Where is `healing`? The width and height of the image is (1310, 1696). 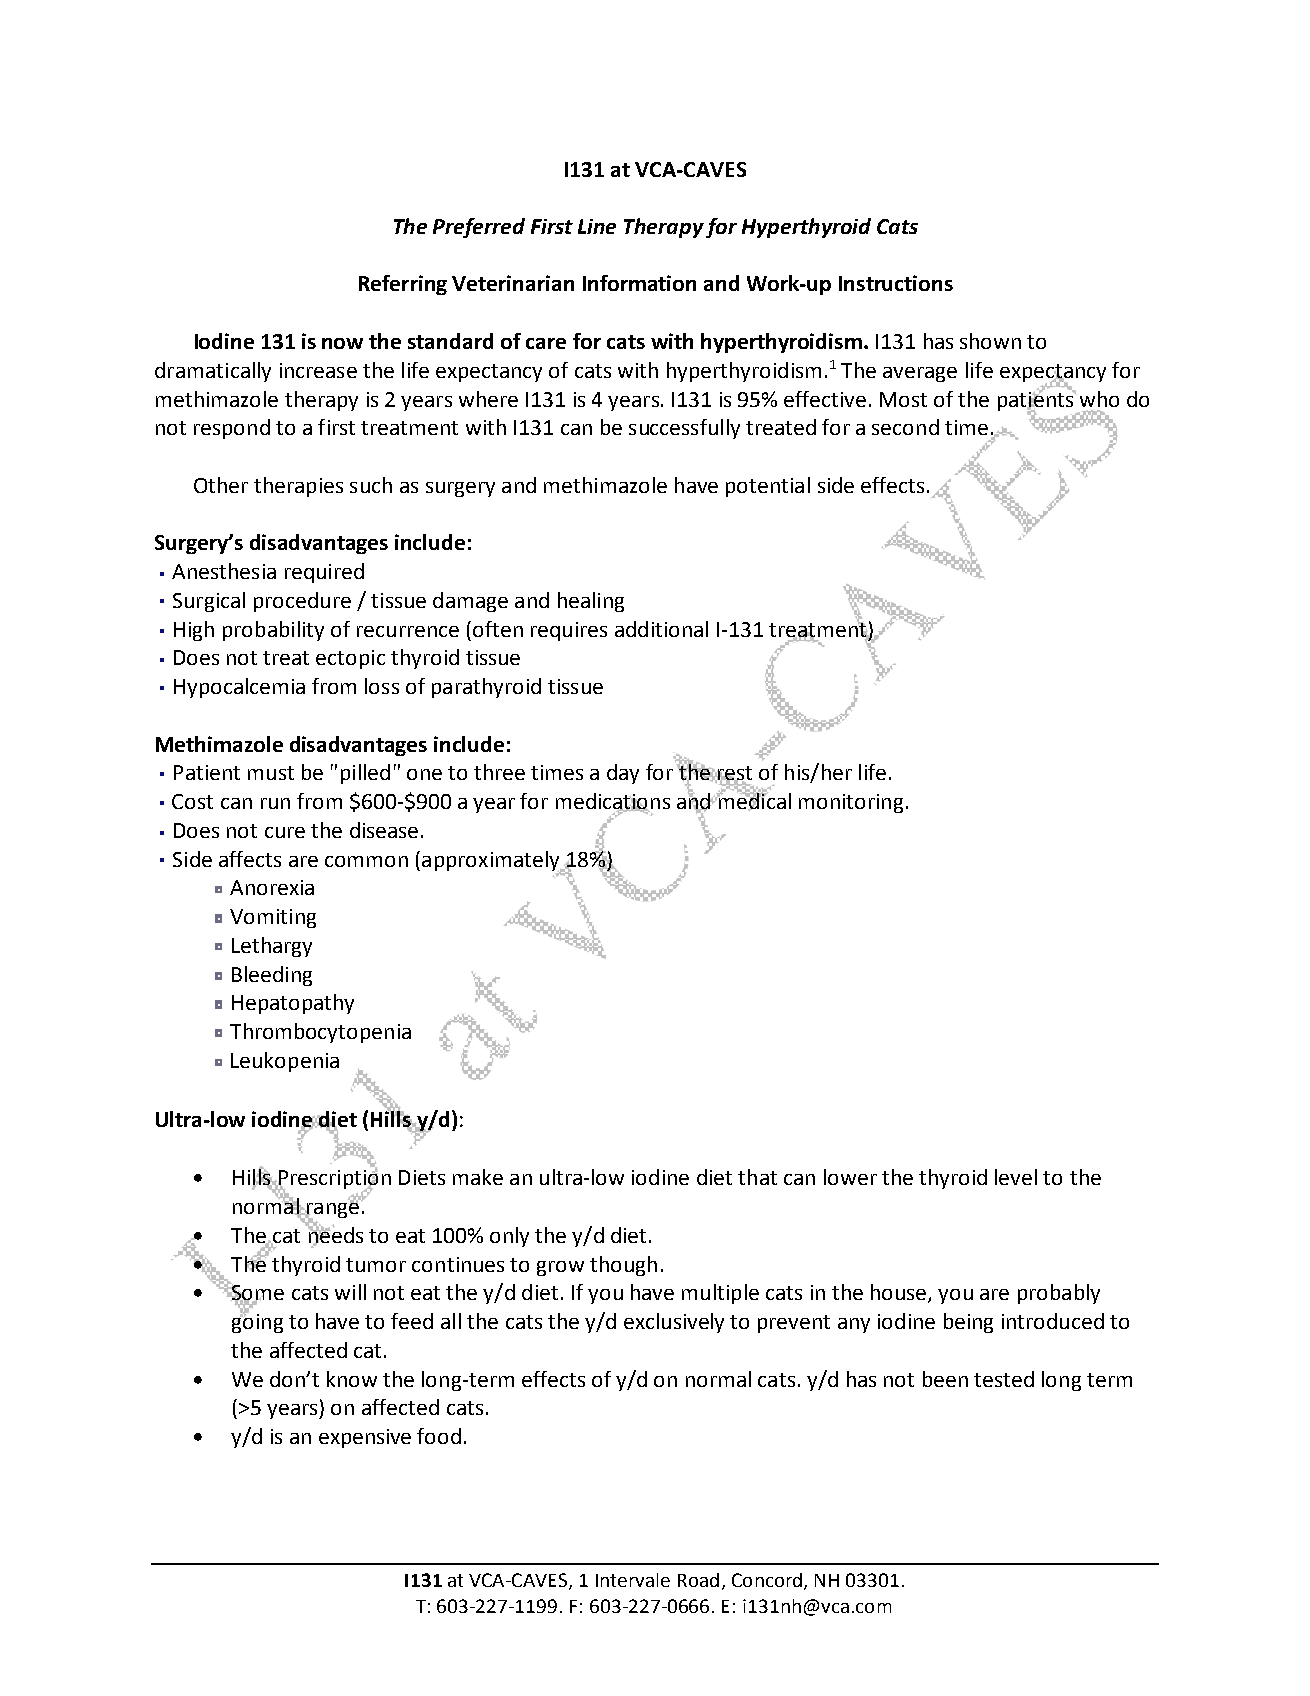 healing is located at coordinates (591, 602).
